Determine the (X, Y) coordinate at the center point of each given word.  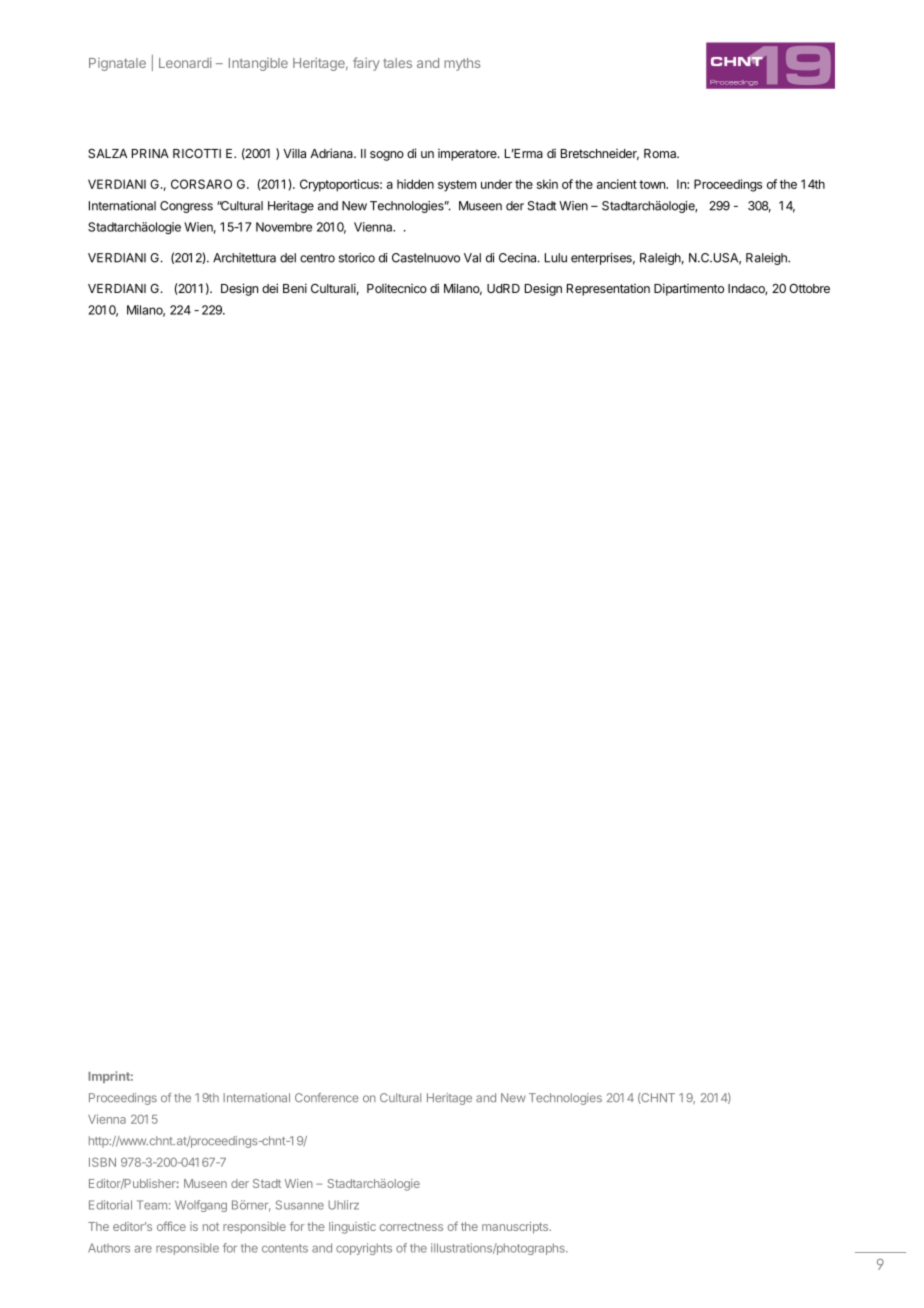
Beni (295, 288)
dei (270, 288)
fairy (366, 64)
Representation (608, 290)
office (171, 1226)
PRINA (150, 153)
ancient (617, 184)
